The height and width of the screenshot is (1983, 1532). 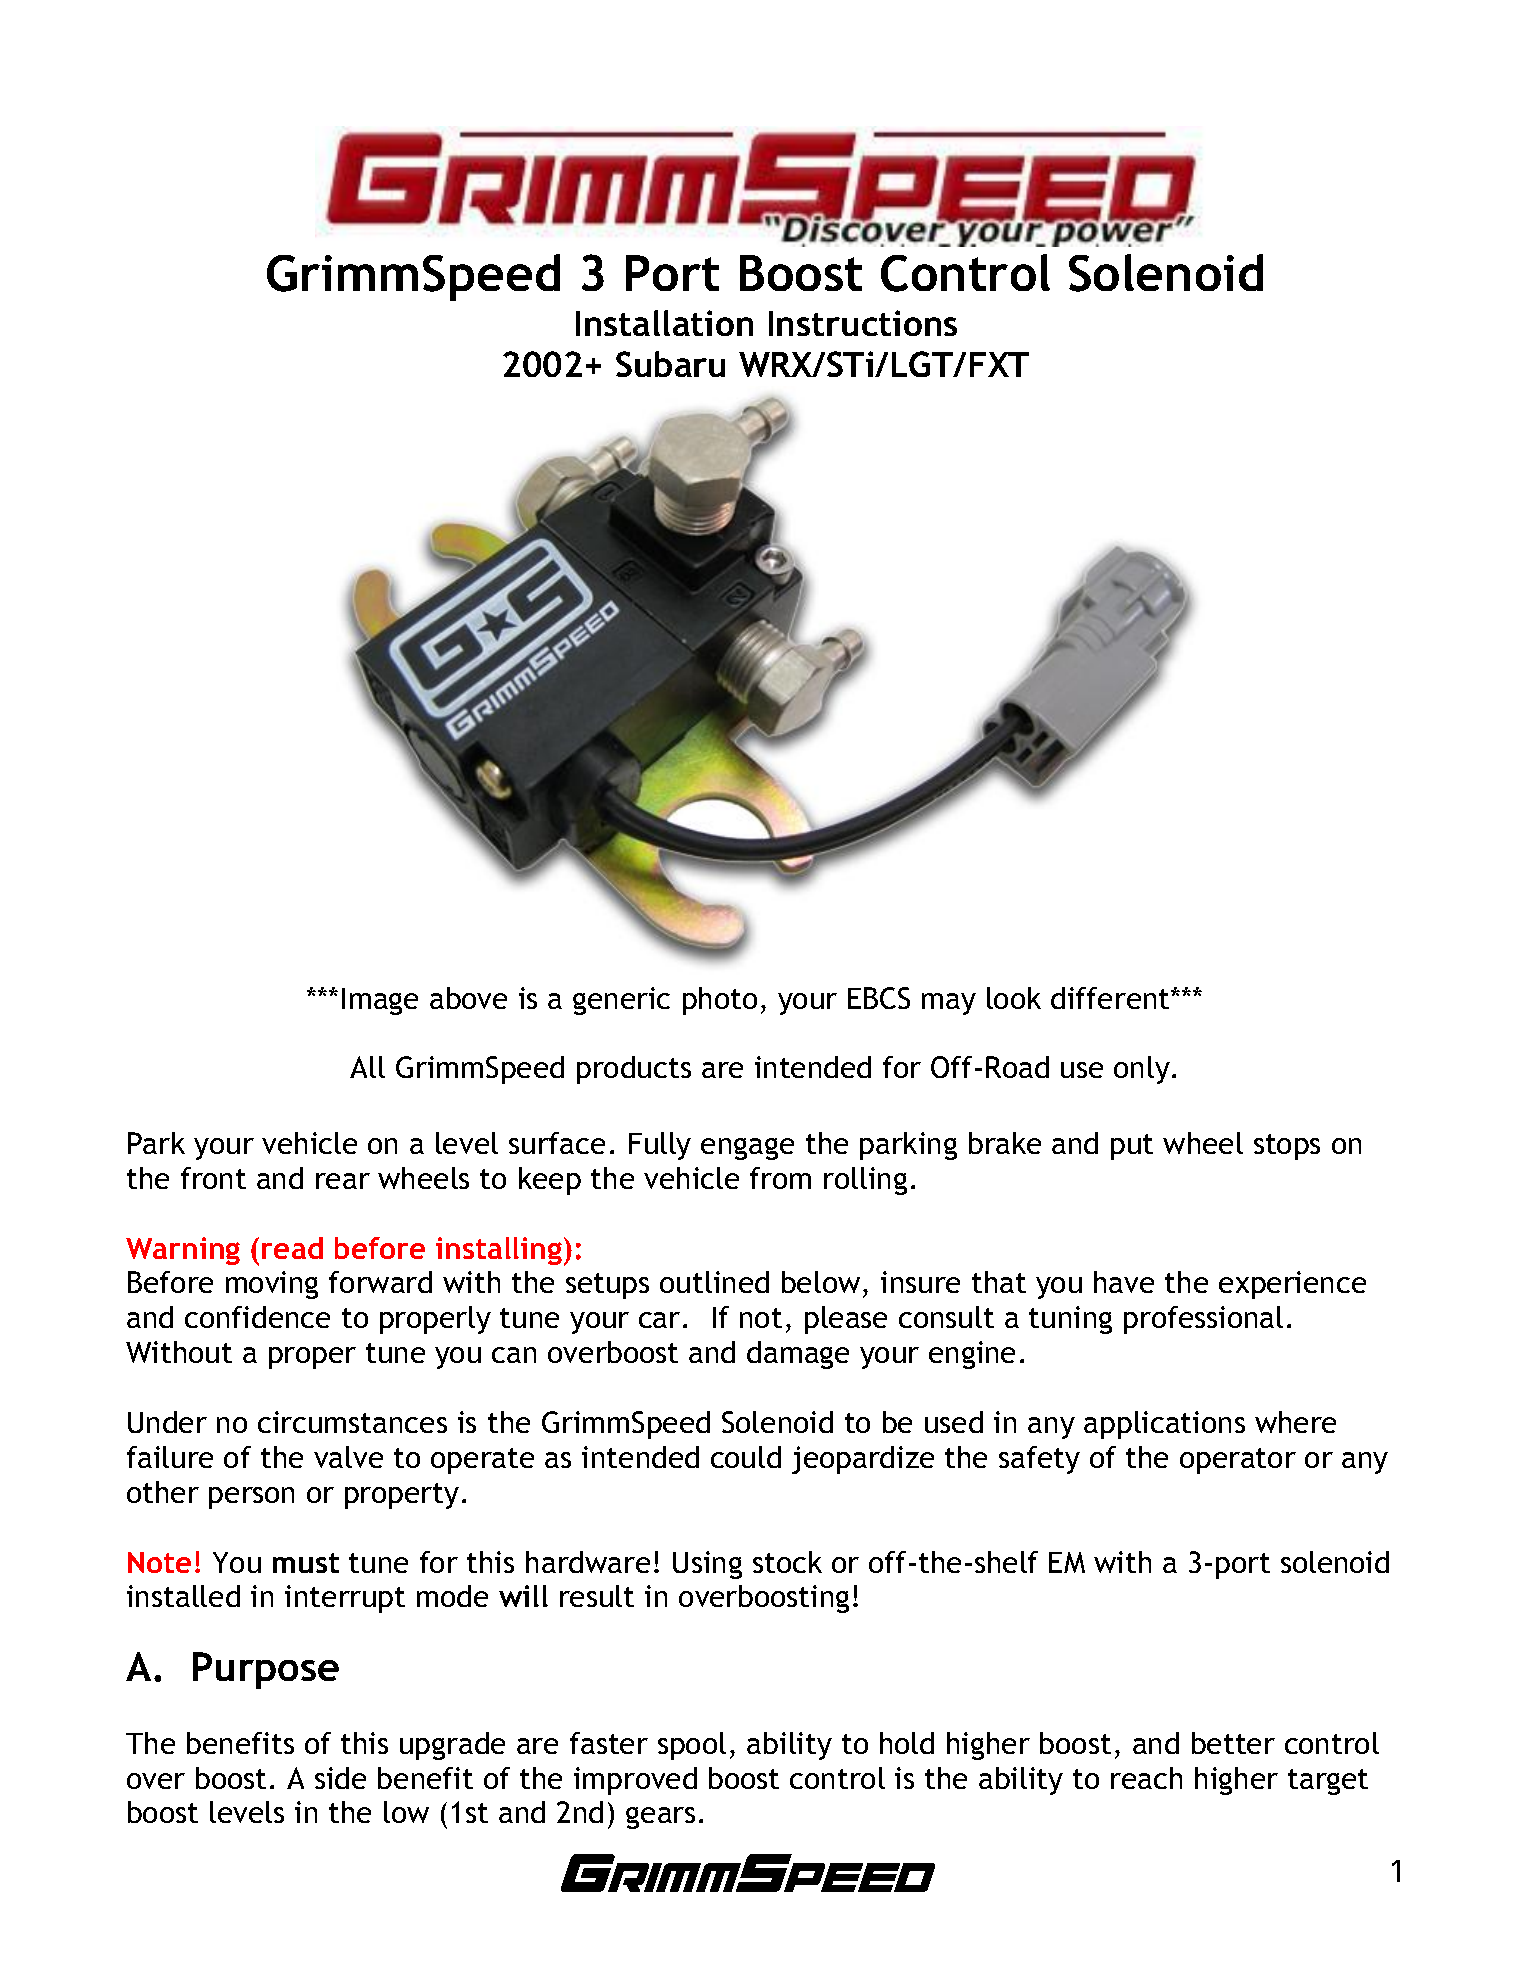 I want to click on Instructions, so click(x=863, y=323).
